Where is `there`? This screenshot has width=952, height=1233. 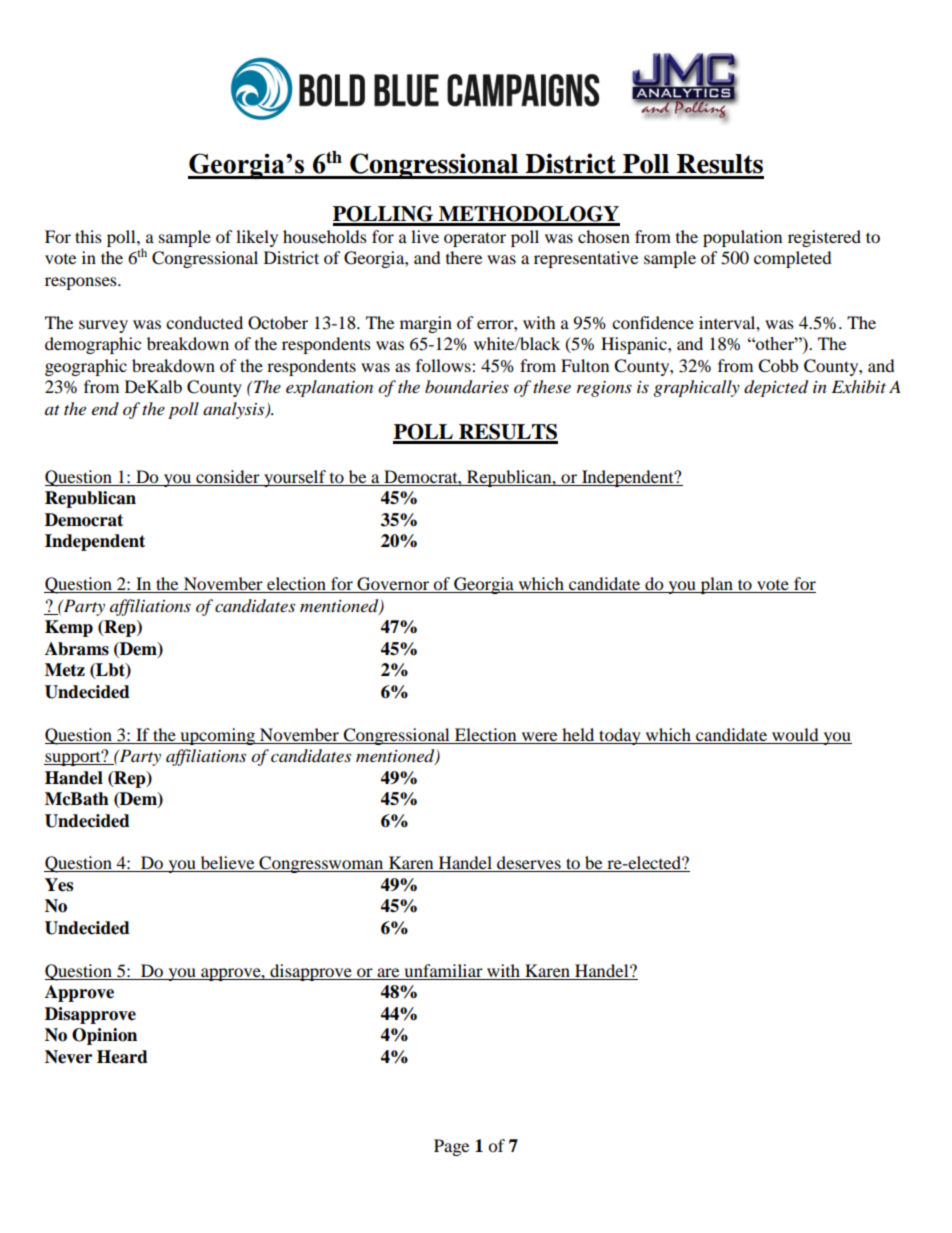
there is located at coordinates (464, 257).
